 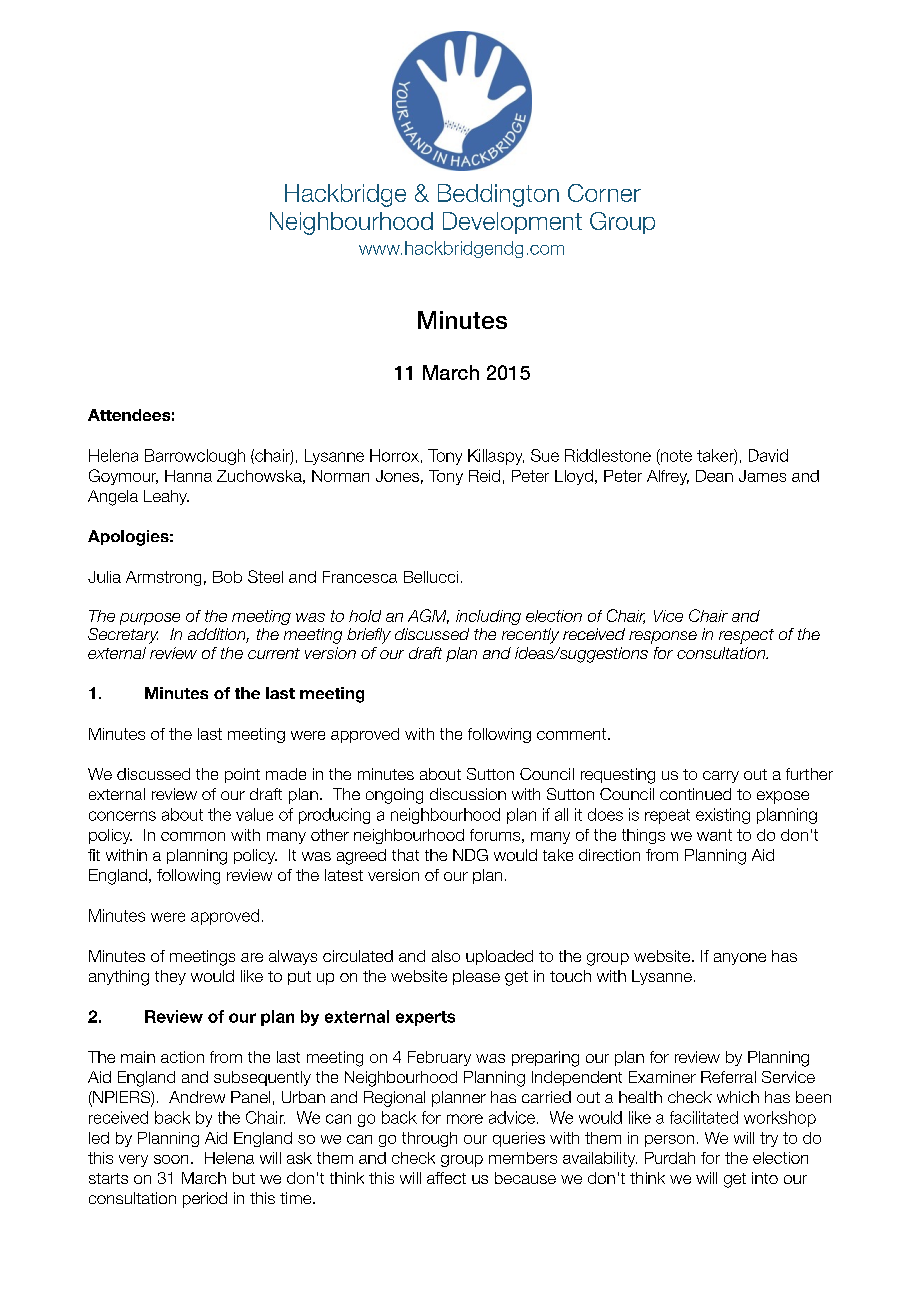 What do you see at coordinates (768, 455) in the screenshot?
I see `David` at bounding box center [768, 455].
